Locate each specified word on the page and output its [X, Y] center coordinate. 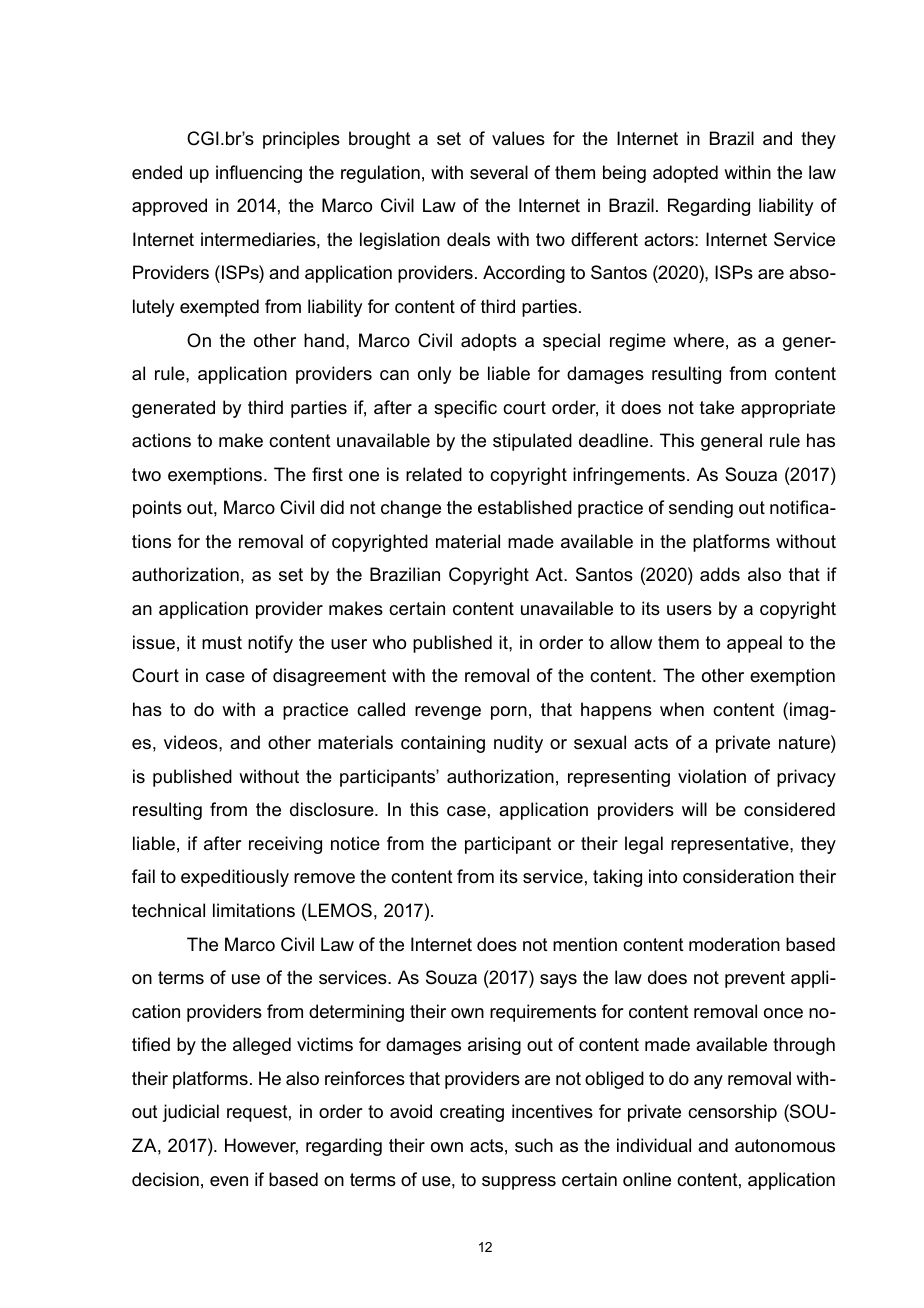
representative [731, 845]
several [499, 172]
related [434, 474]
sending [701, 509]
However [261, 1146]
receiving [285, 845]
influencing [259, 174]
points [157, 509]
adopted [685, 174]
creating [472, 1113]
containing [443, 744]
